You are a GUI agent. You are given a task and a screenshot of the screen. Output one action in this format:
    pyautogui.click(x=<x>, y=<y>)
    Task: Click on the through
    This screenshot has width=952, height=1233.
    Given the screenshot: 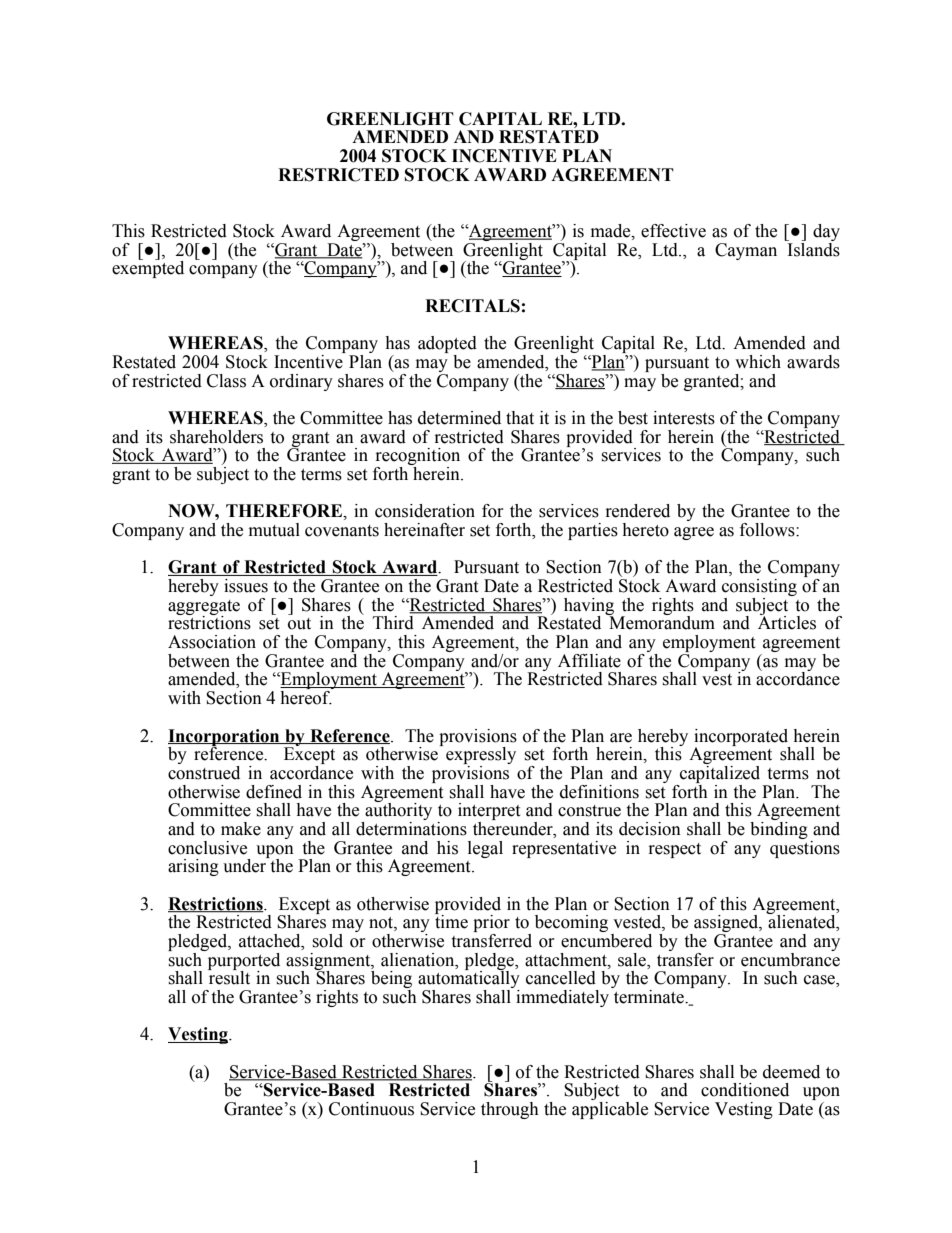 What is the action you would take?
    pyautogui.click(x=510, y=1110)
